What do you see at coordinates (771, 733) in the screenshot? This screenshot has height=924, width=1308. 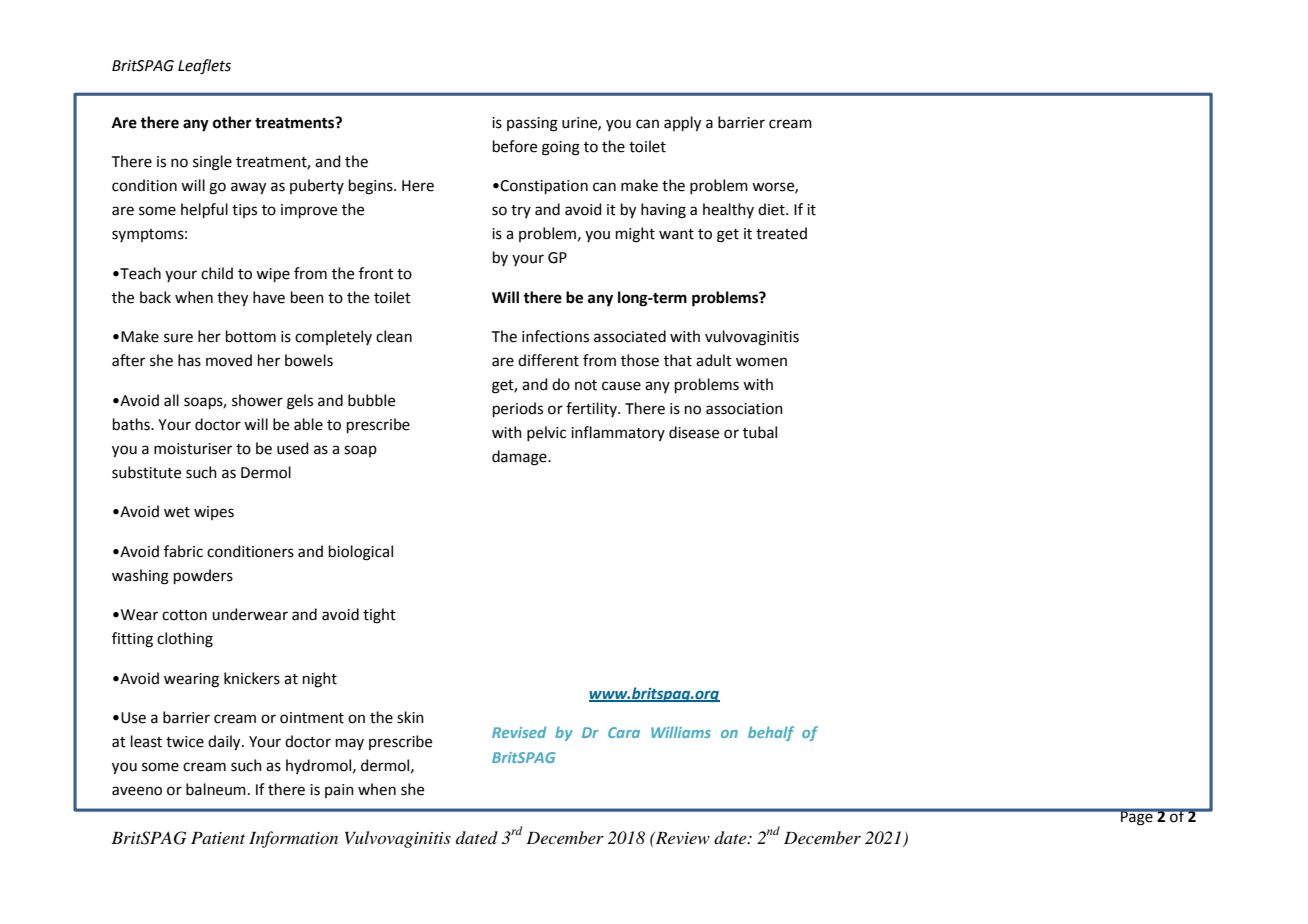 I see `behalf` at bounding box center [771, 733].
